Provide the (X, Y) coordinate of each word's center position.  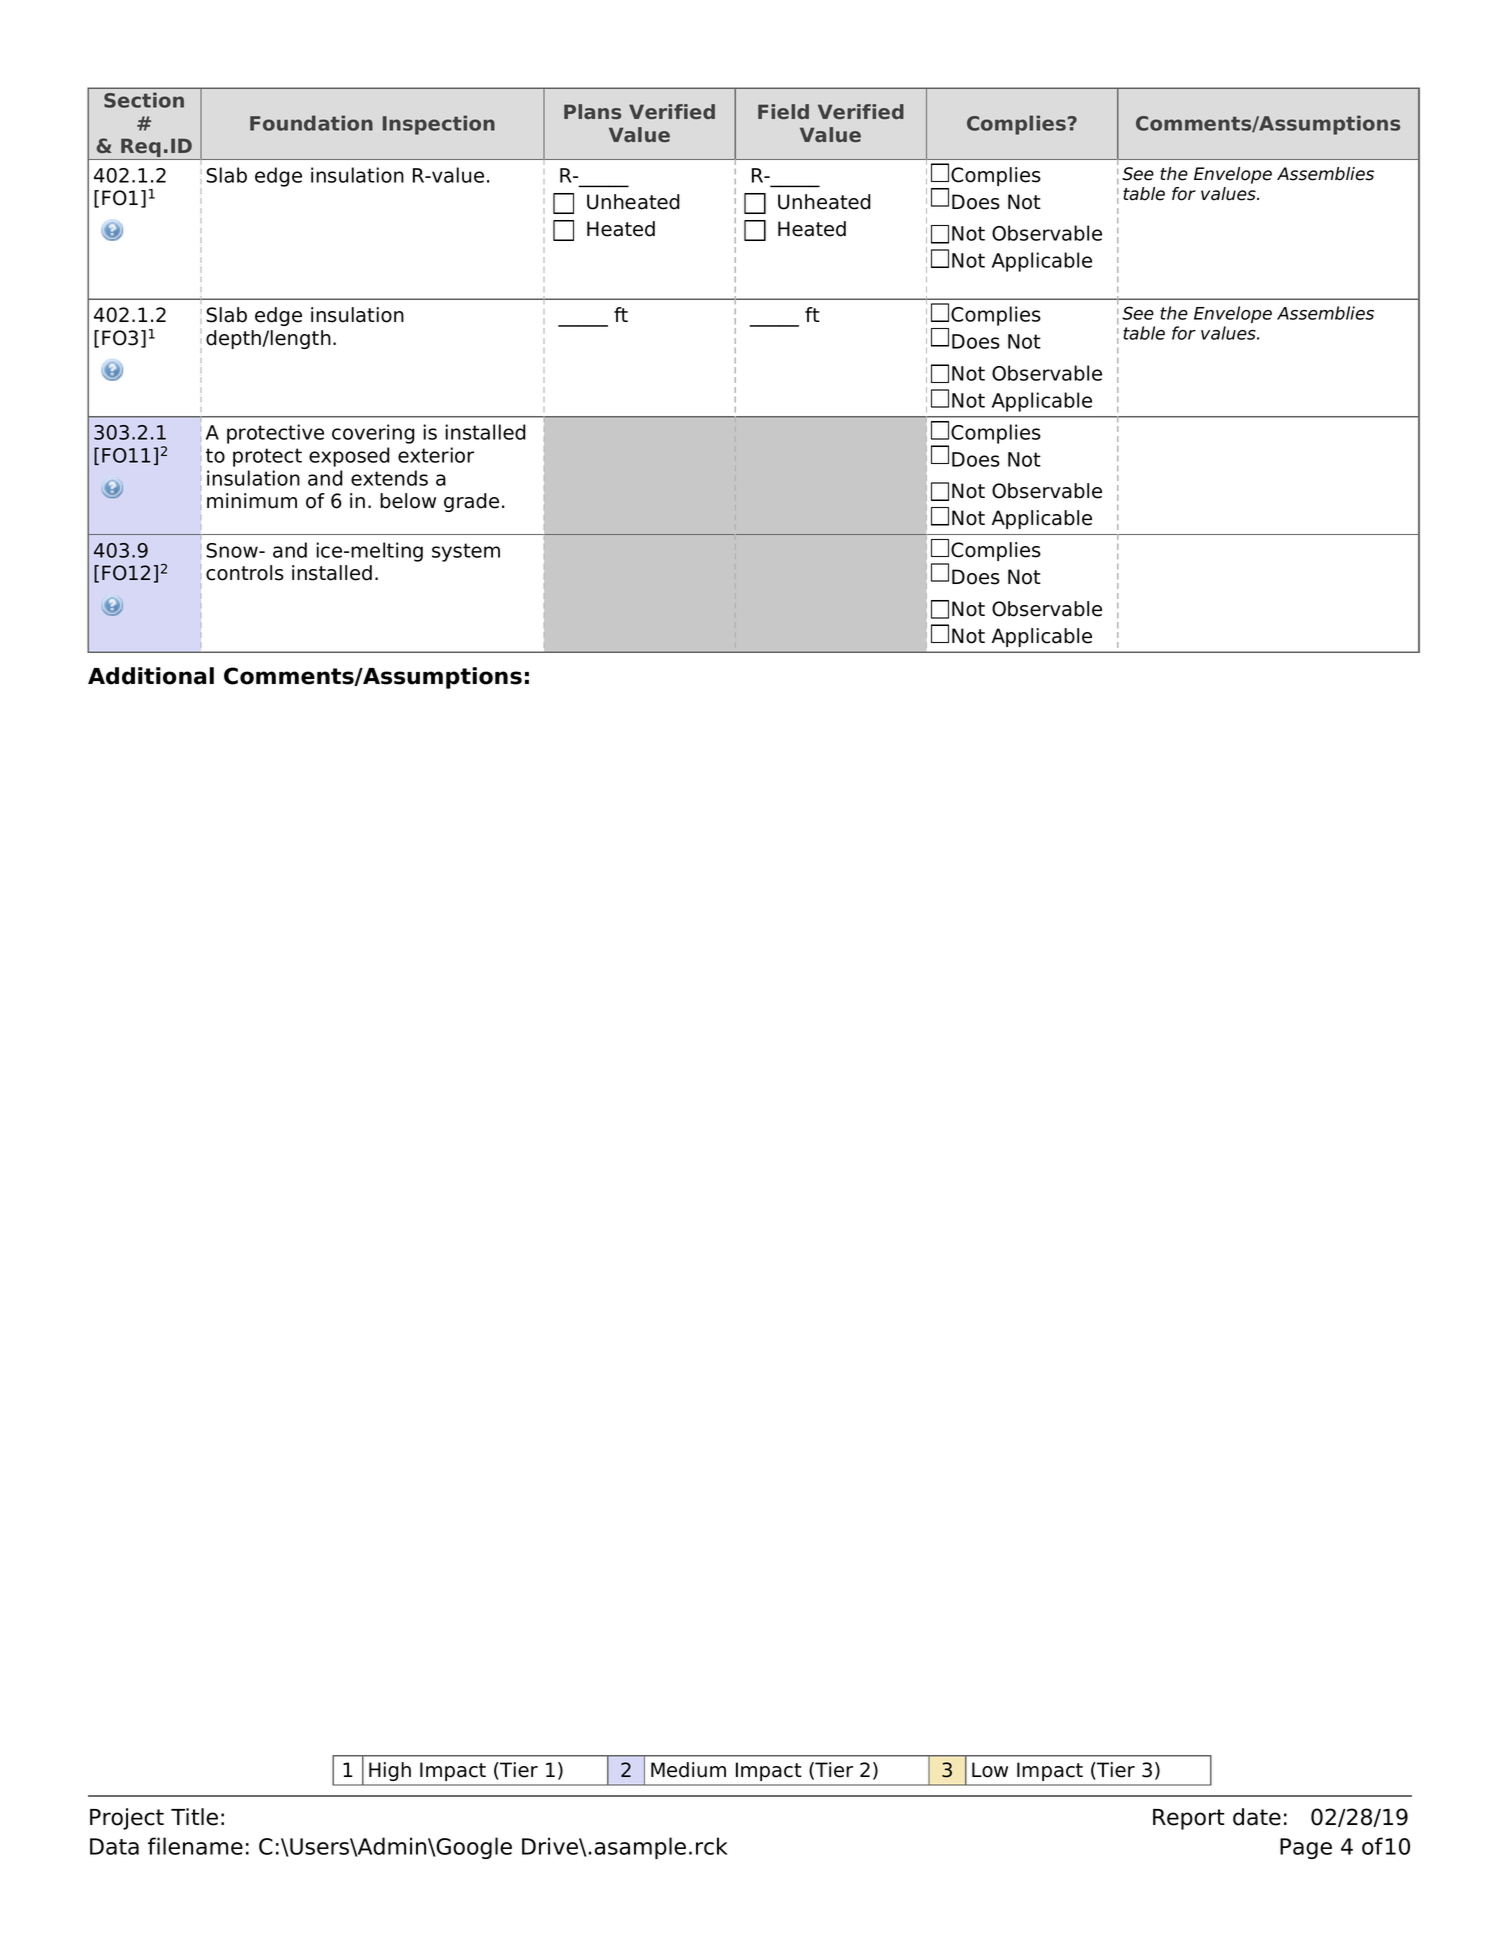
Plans (592, 111)
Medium (688, 1770)
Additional (151, 676)
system (466, 552)
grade (471, 502)
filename (195, 1846)
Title (194, 1817)
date (1257, 1817)
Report (1188, 1819)
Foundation (311, 123)
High (390, 1771)
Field (783, 111)
